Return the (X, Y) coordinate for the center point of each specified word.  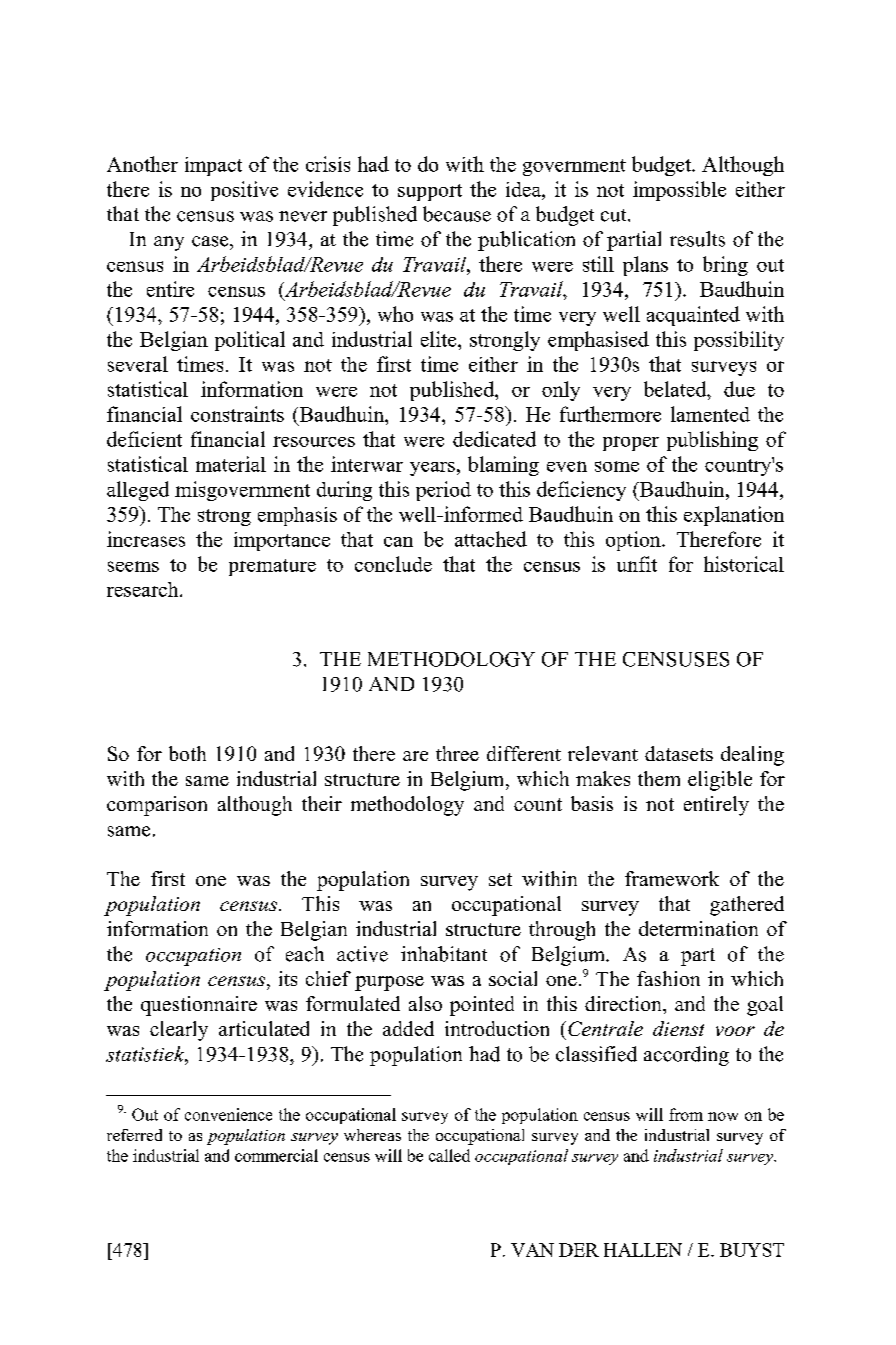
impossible (679, 191)
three (457, 753)
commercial (276, 1155)
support (430, 192)
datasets (679, 753)
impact (213, 166)
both (187, 753)
